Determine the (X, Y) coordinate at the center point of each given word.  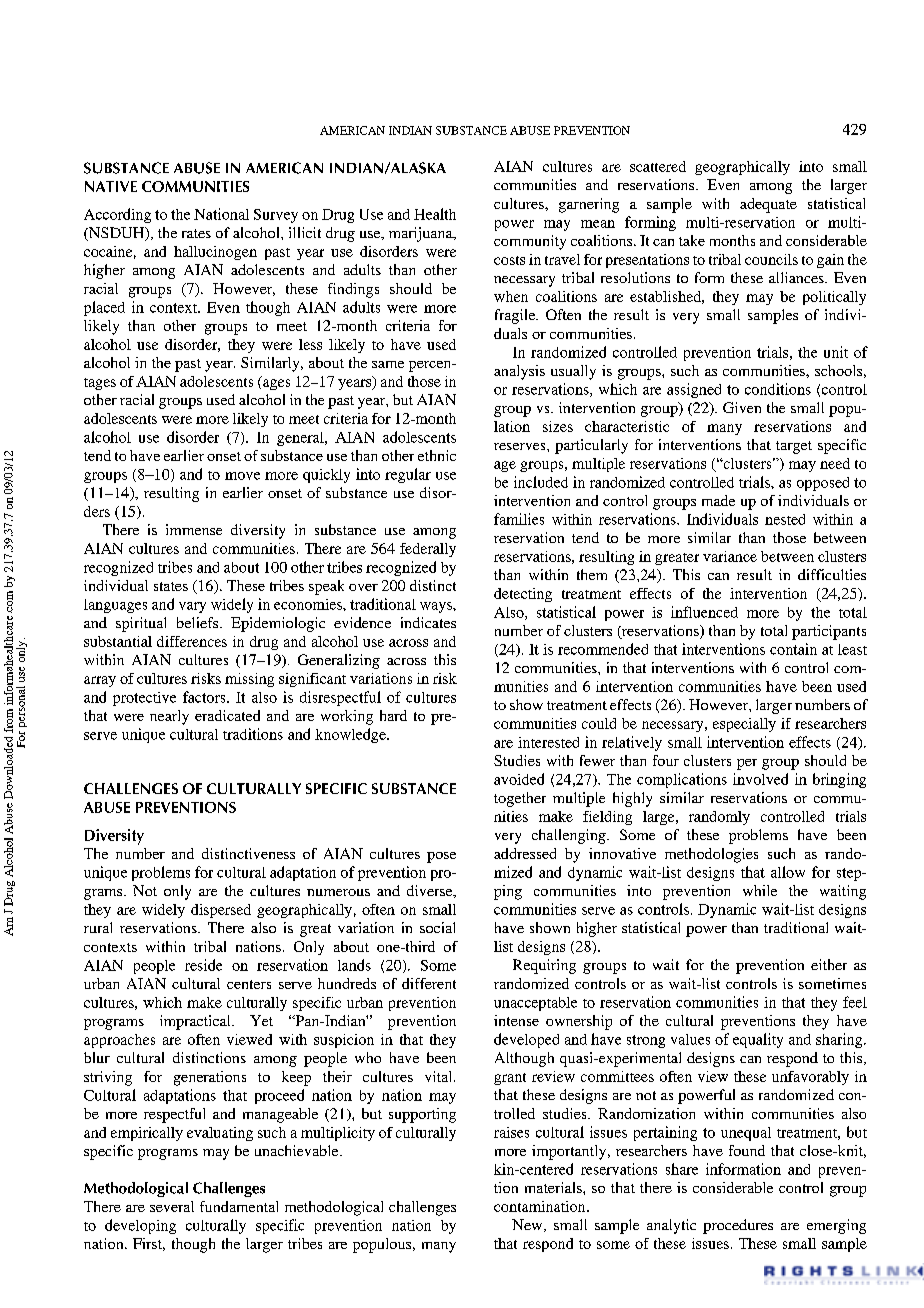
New (528, 1225)
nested (785, 519)
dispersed (221, 911)
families (519, 519)
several (172, 1206)
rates (196, 233)
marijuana (422, 234)
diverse (431, 891)
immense (194, 529)
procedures (738, 1226)
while (760, 890)
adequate (768, 205)
